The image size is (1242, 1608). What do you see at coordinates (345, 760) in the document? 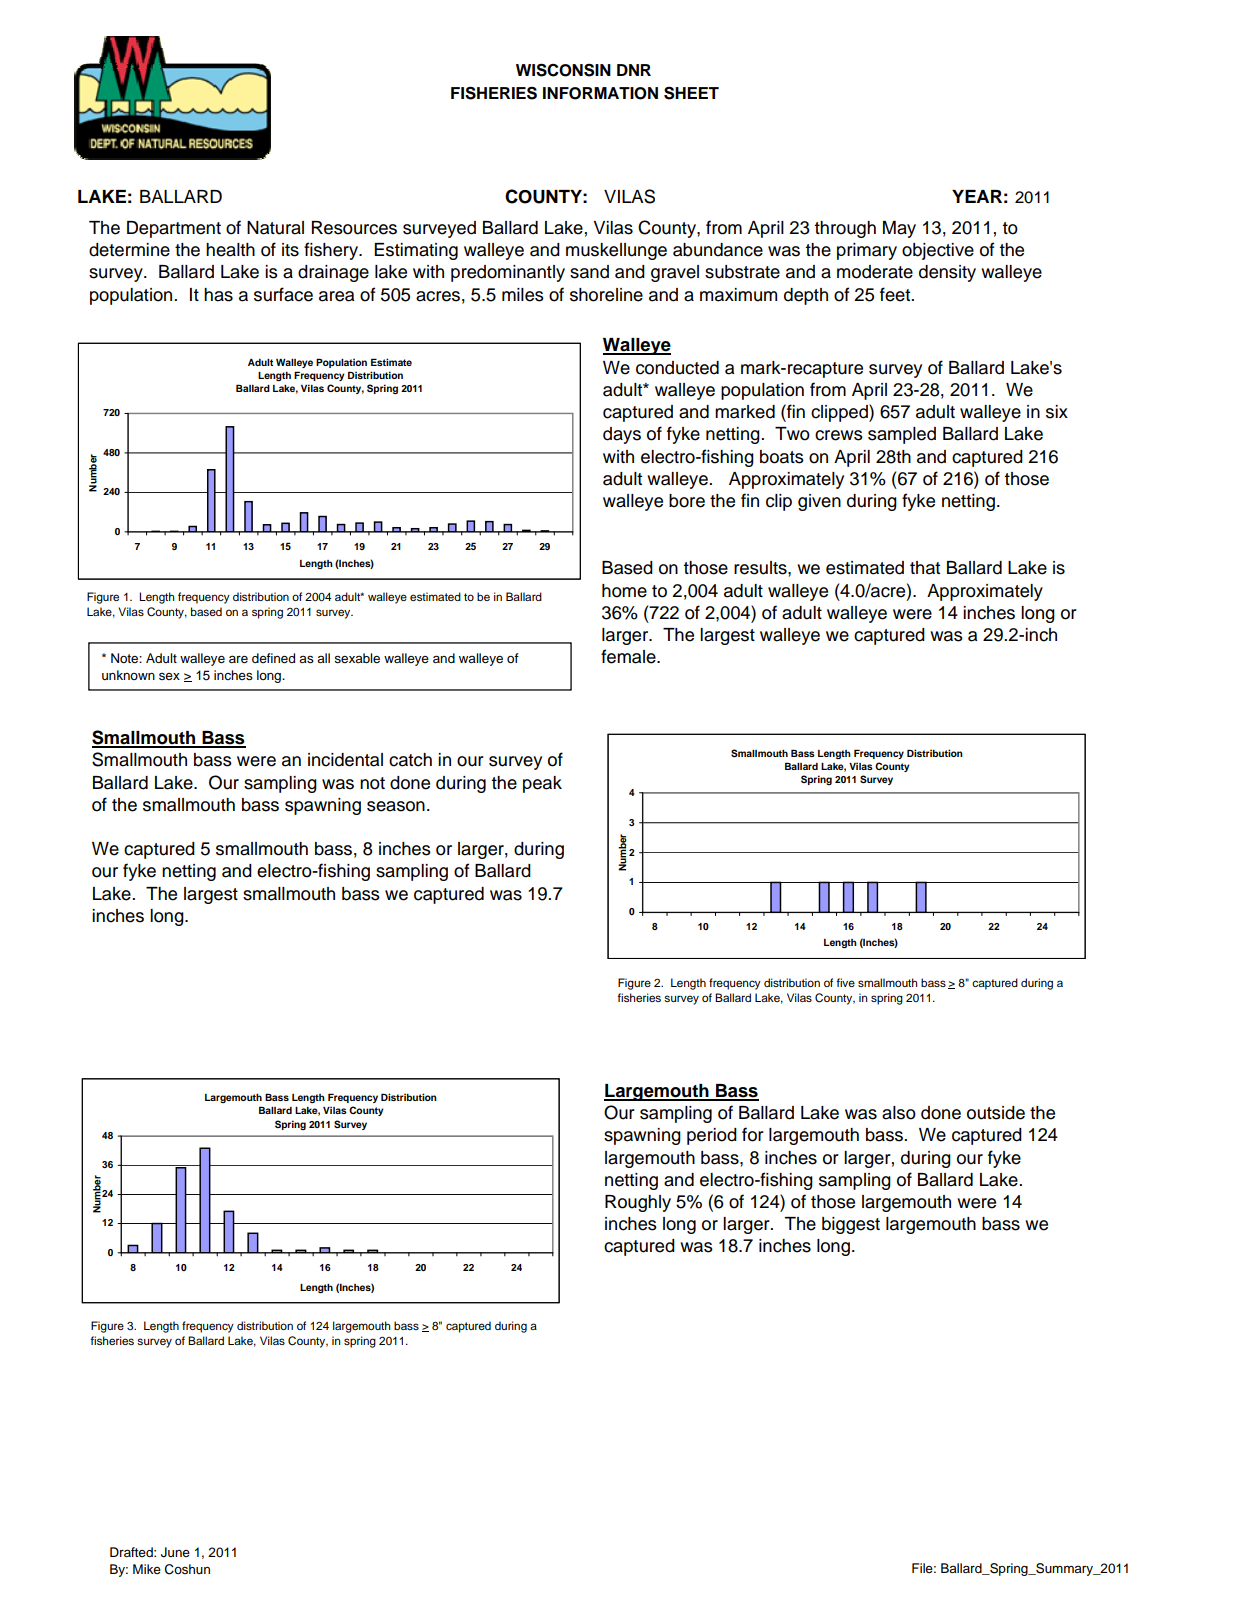
I see `incidental` at bounding box center [345, 760].
